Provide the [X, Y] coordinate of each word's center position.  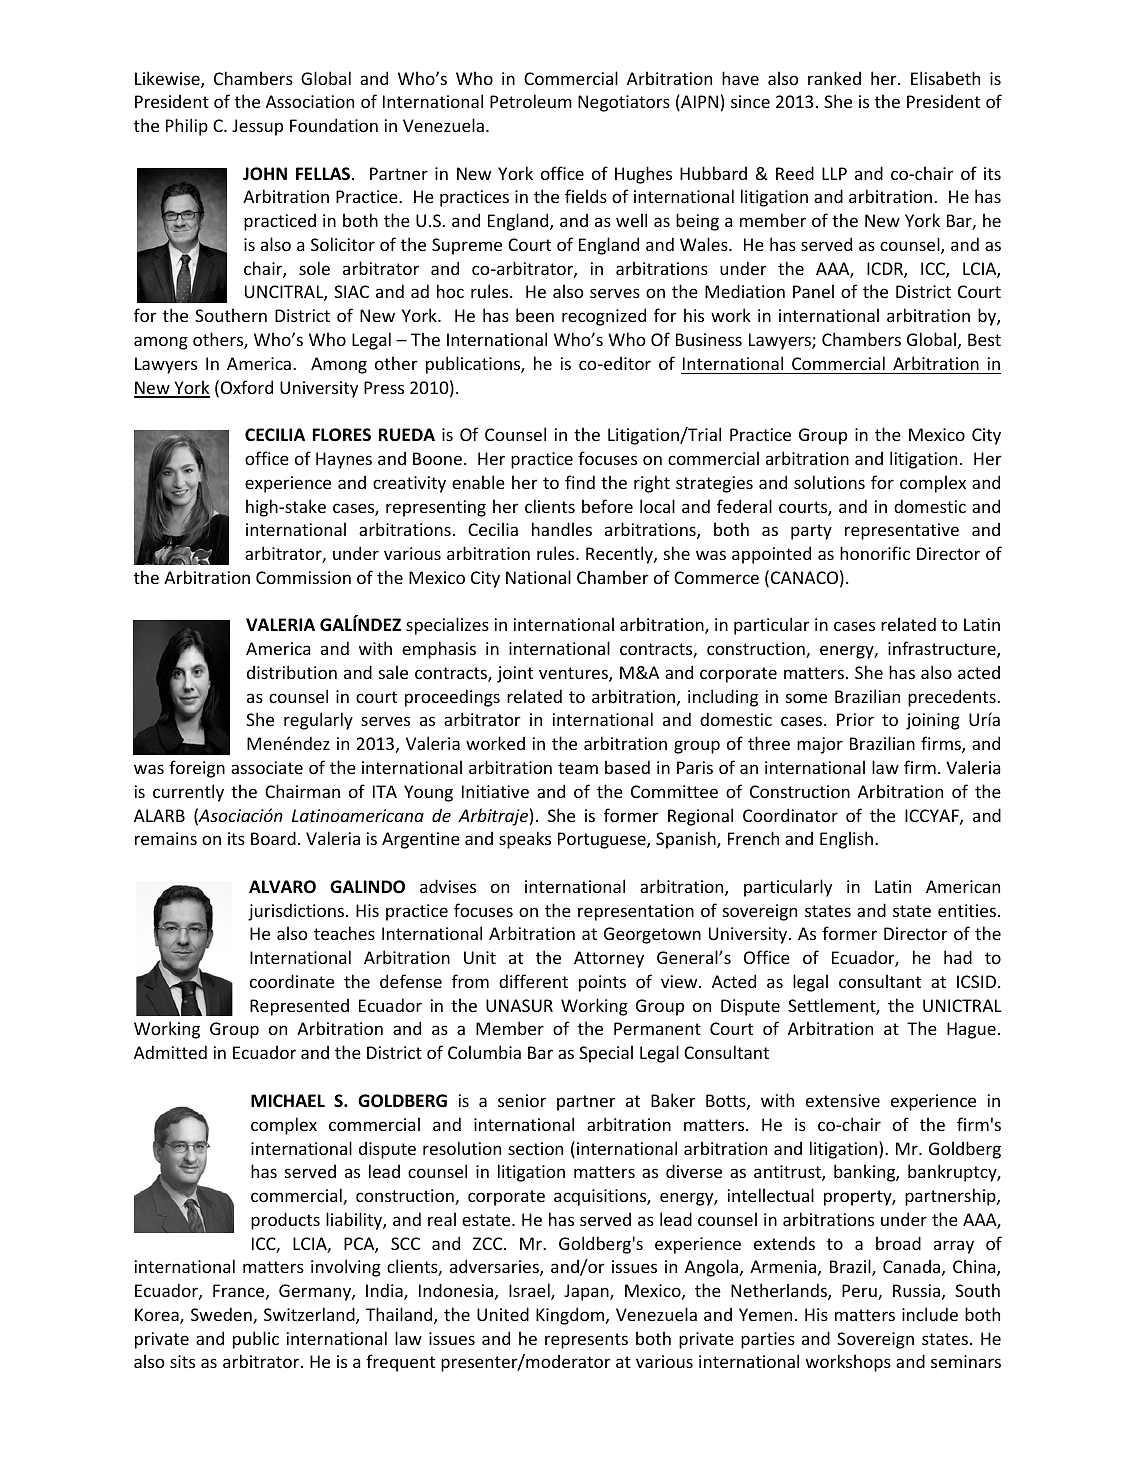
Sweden [222, 1315]
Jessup [257, 127]
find [580, 482]
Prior [855, 719]
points [602, 983]
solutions [829, 482]
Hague [971, 1030]
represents [586, 1341]
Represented [299, 1007]
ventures [574, 674]
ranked [834, 78]
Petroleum [531, 101]
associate [267, 767]
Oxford [247, 387]
